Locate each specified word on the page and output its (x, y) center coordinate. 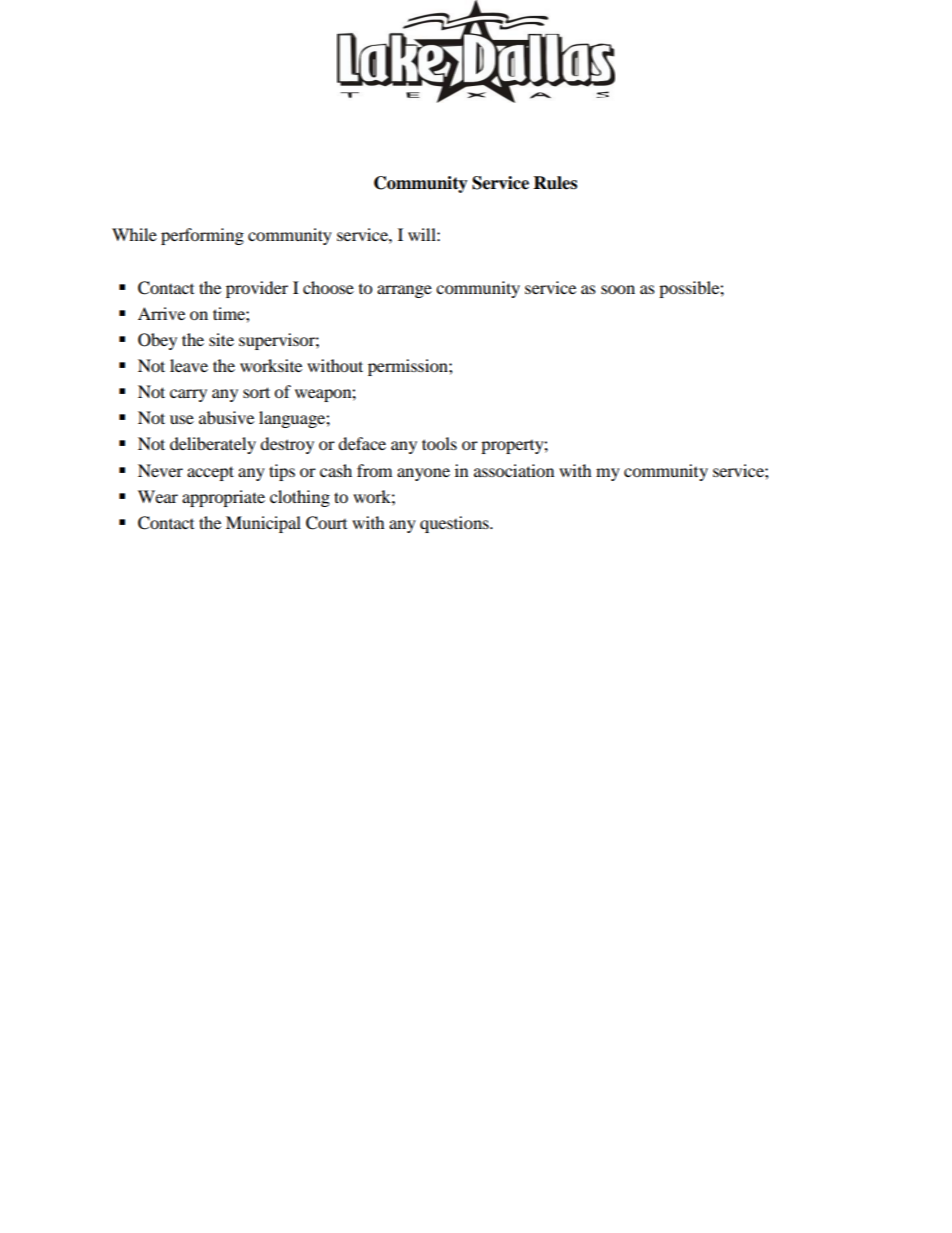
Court (326, 523)
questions (455, 524)
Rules (555, 183)
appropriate (223, 498)
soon (618, 289)
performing (202, 236)
